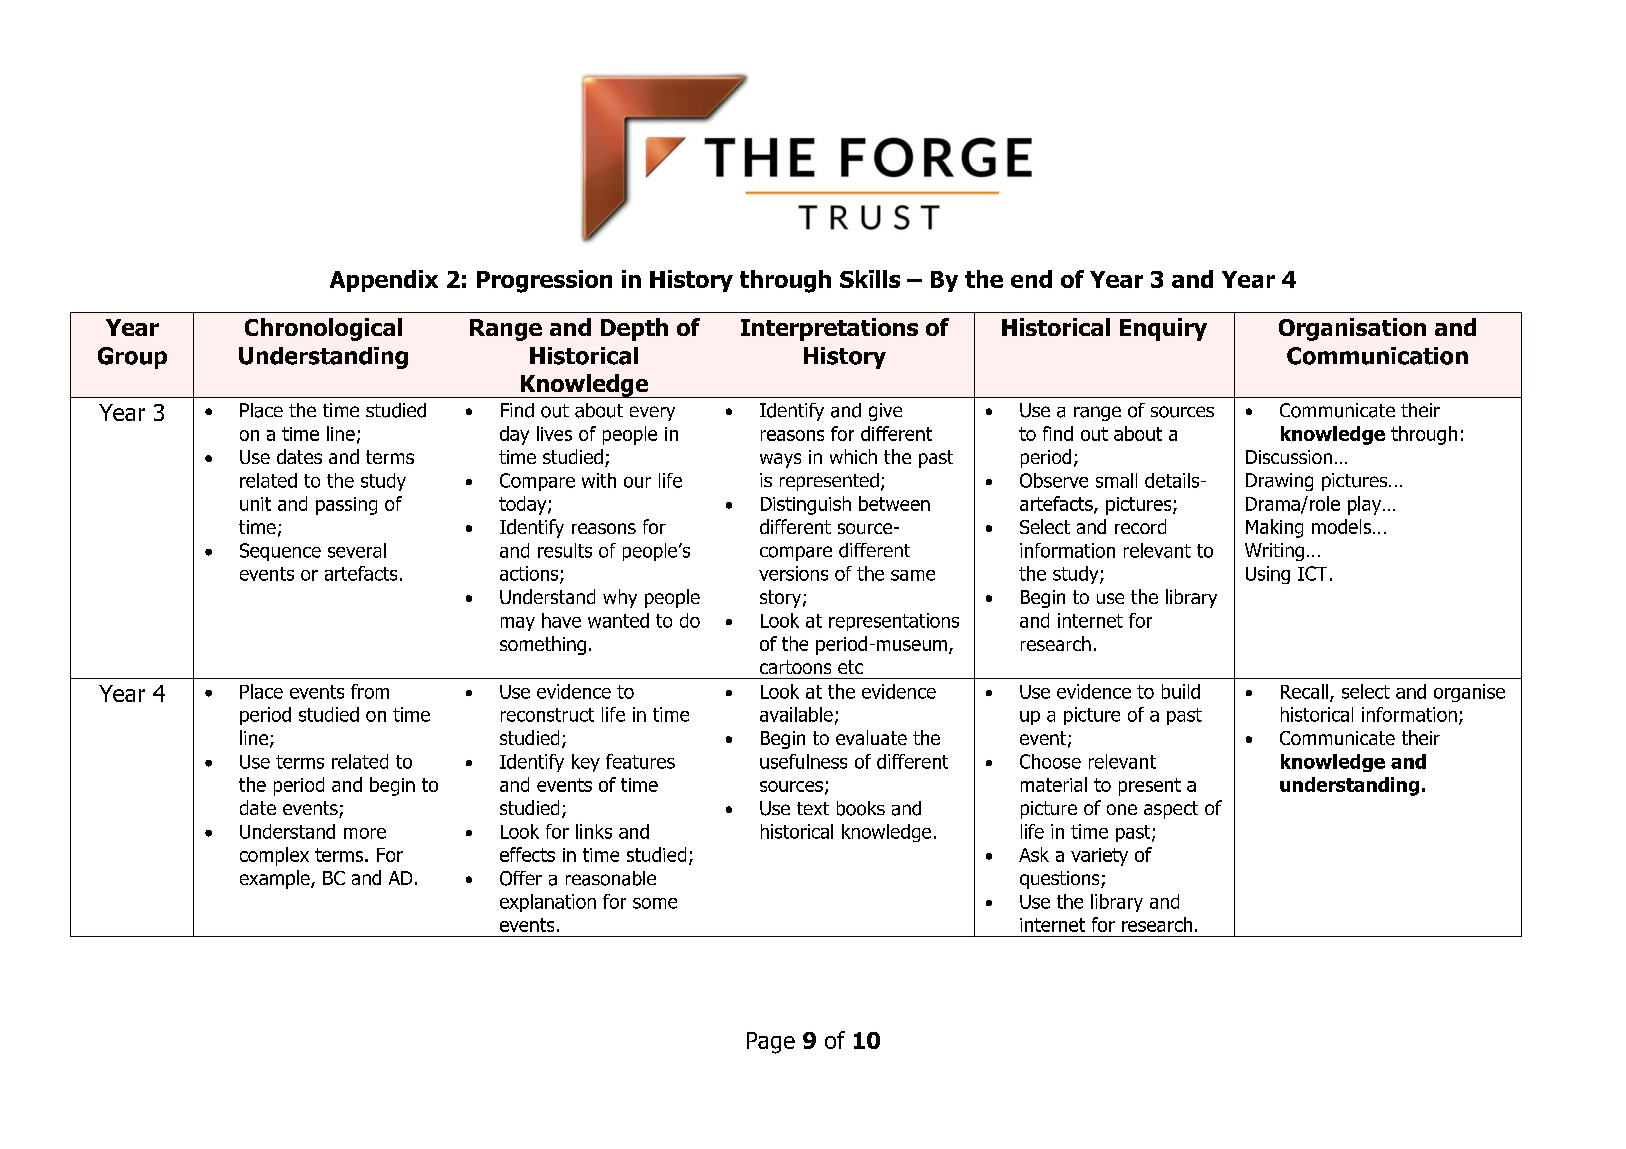  I want to click on from, so click(370, 691).
